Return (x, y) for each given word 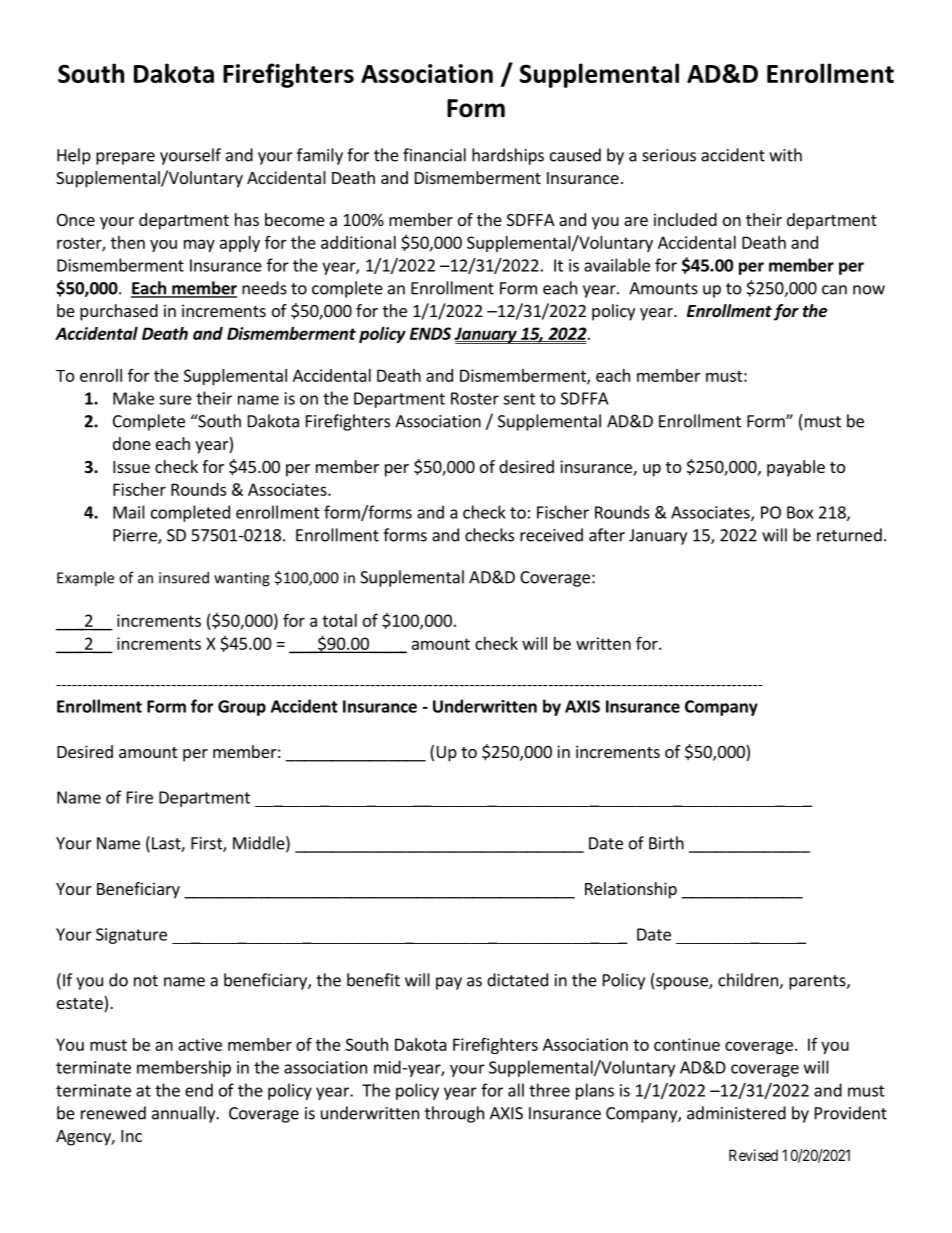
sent (519, 399)
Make (133, 398)
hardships (508, 156)
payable (796, 468)
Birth (666, 843)
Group (242, 708)
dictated (517, 980)
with (785, 155)
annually (184, 1114)
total (339, 620)
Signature (131, 936)
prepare (125, 158)
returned (849, 535)
